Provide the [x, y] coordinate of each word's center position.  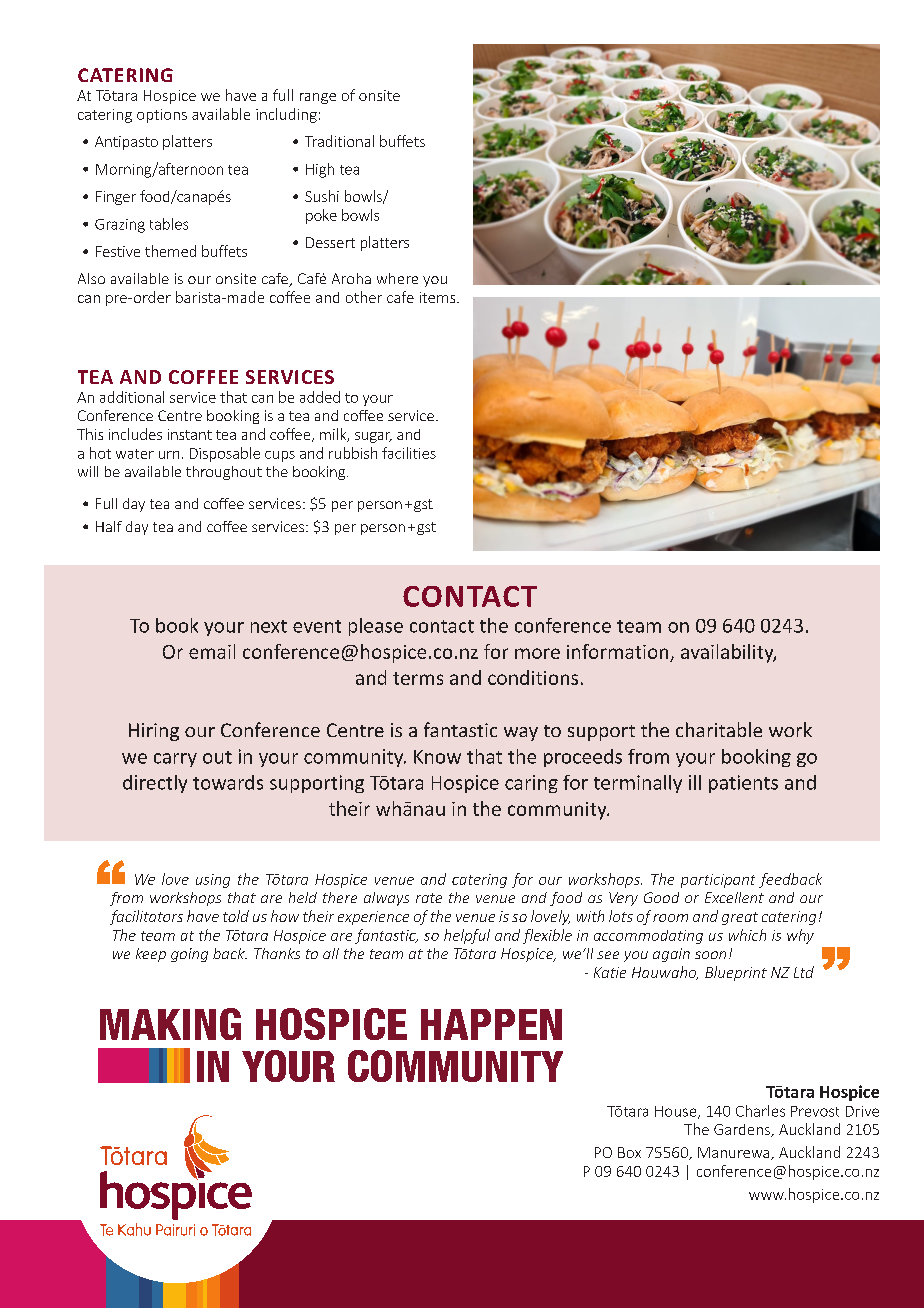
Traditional [339, 141]
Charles [760, 1111]
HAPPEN [491, 1024]
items [439, 297]
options [162, 116]
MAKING [170, 1024]
